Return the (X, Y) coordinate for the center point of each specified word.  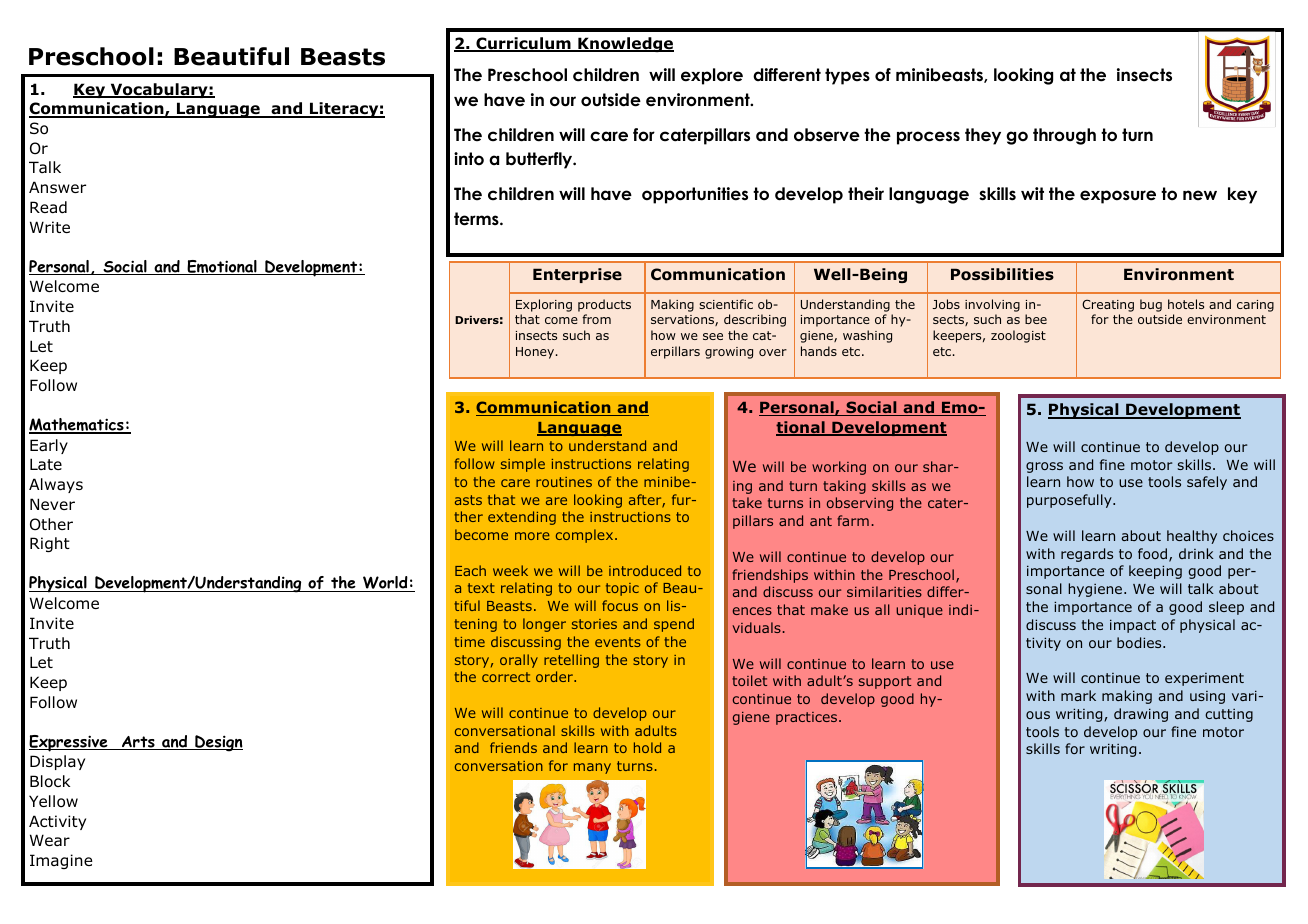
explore (712, 76)
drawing (1141, 715)
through (1064, 136)
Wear (50, 840)
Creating (1108, 306)
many (592, 768)
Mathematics (77, 426)
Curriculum (523, 44)
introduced (645, 570)
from (596, 319)
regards (1087, 555)
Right (50, 544)
